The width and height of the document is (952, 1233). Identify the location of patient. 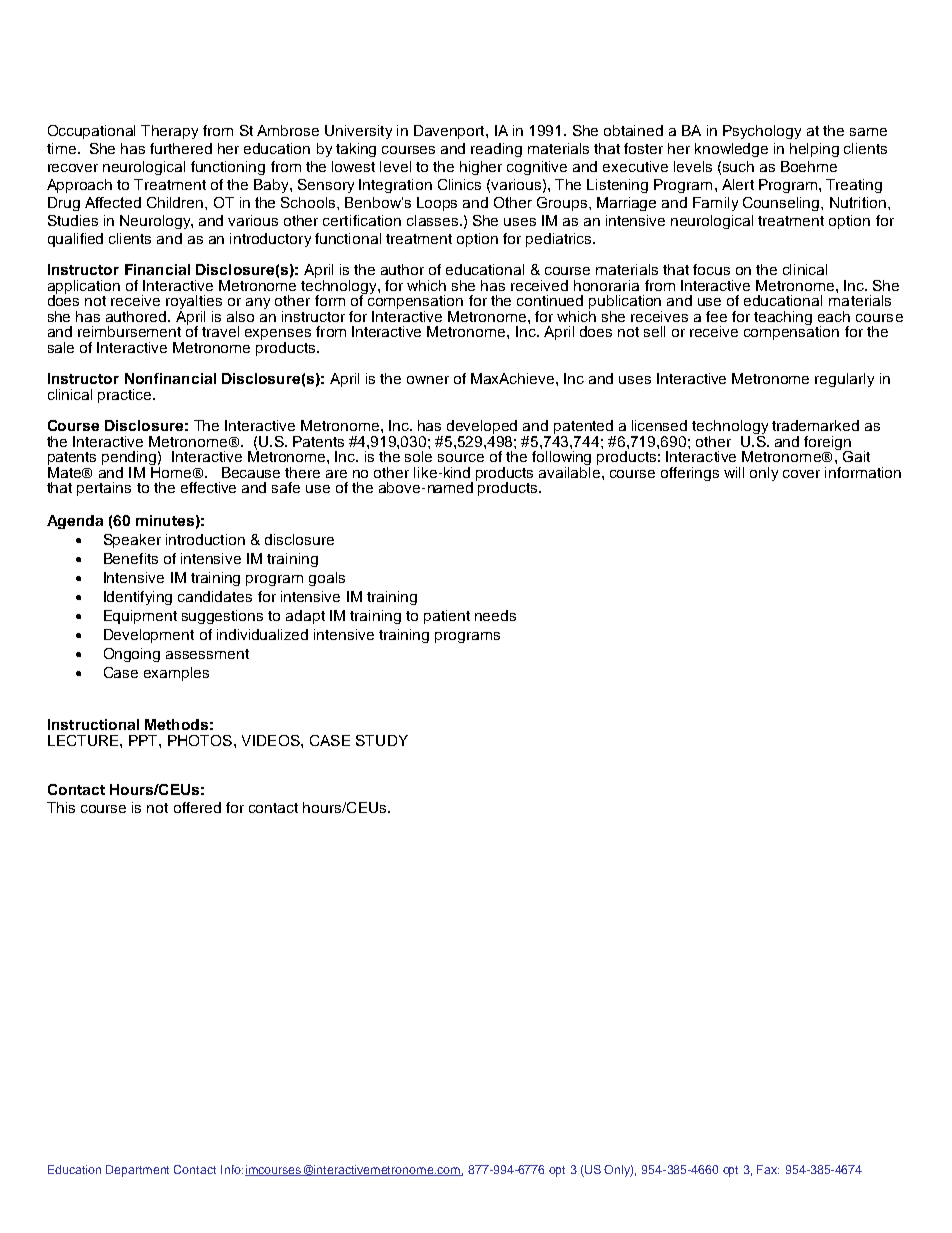
(447, 617).
